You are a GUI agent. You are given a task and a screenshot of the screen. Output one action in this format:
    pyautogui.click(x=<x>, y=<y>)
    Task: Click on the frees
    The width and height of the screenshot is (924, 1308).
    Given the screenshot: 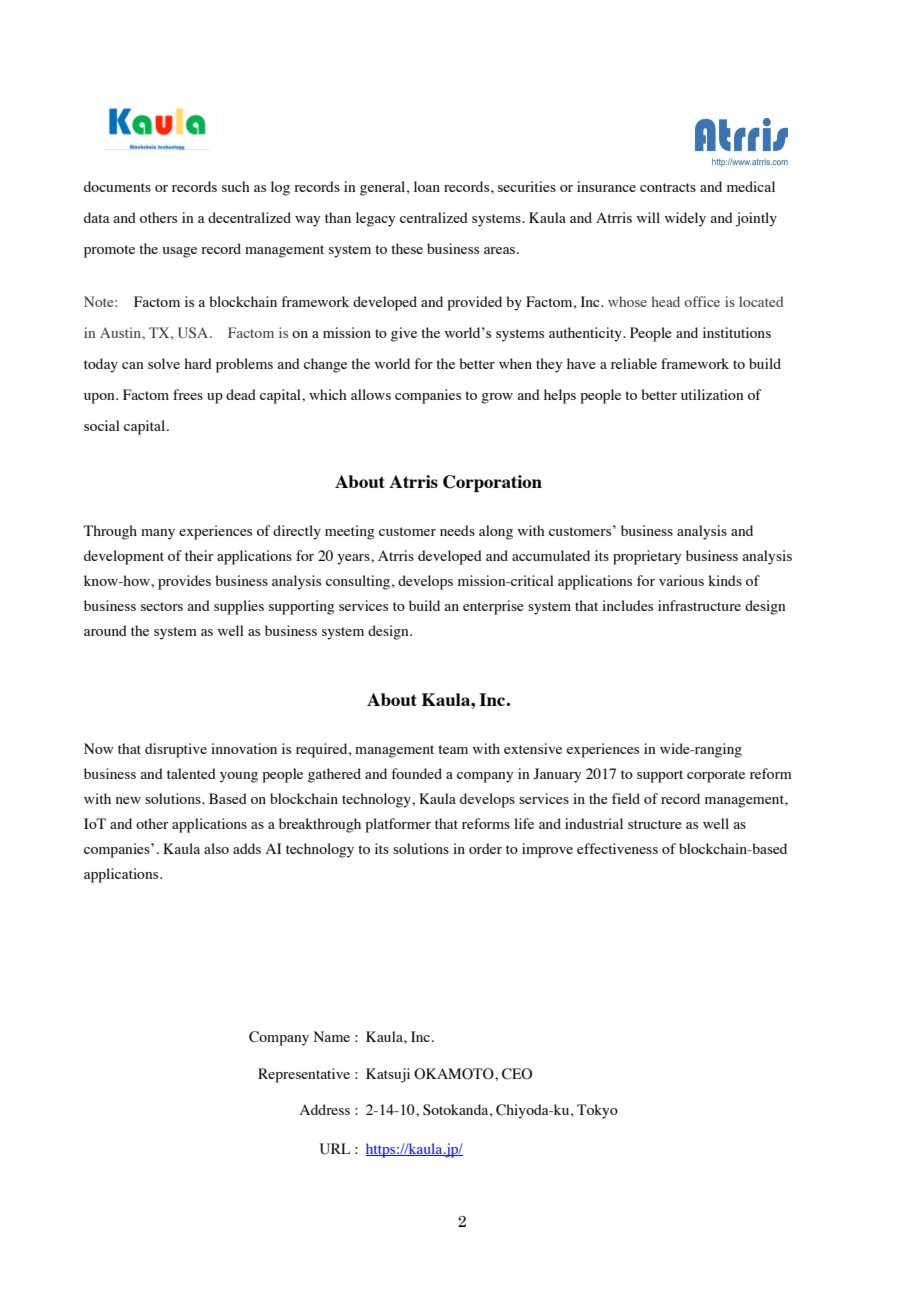 What is the action you would take?
    pyautogui.click(x=188, y=394)
